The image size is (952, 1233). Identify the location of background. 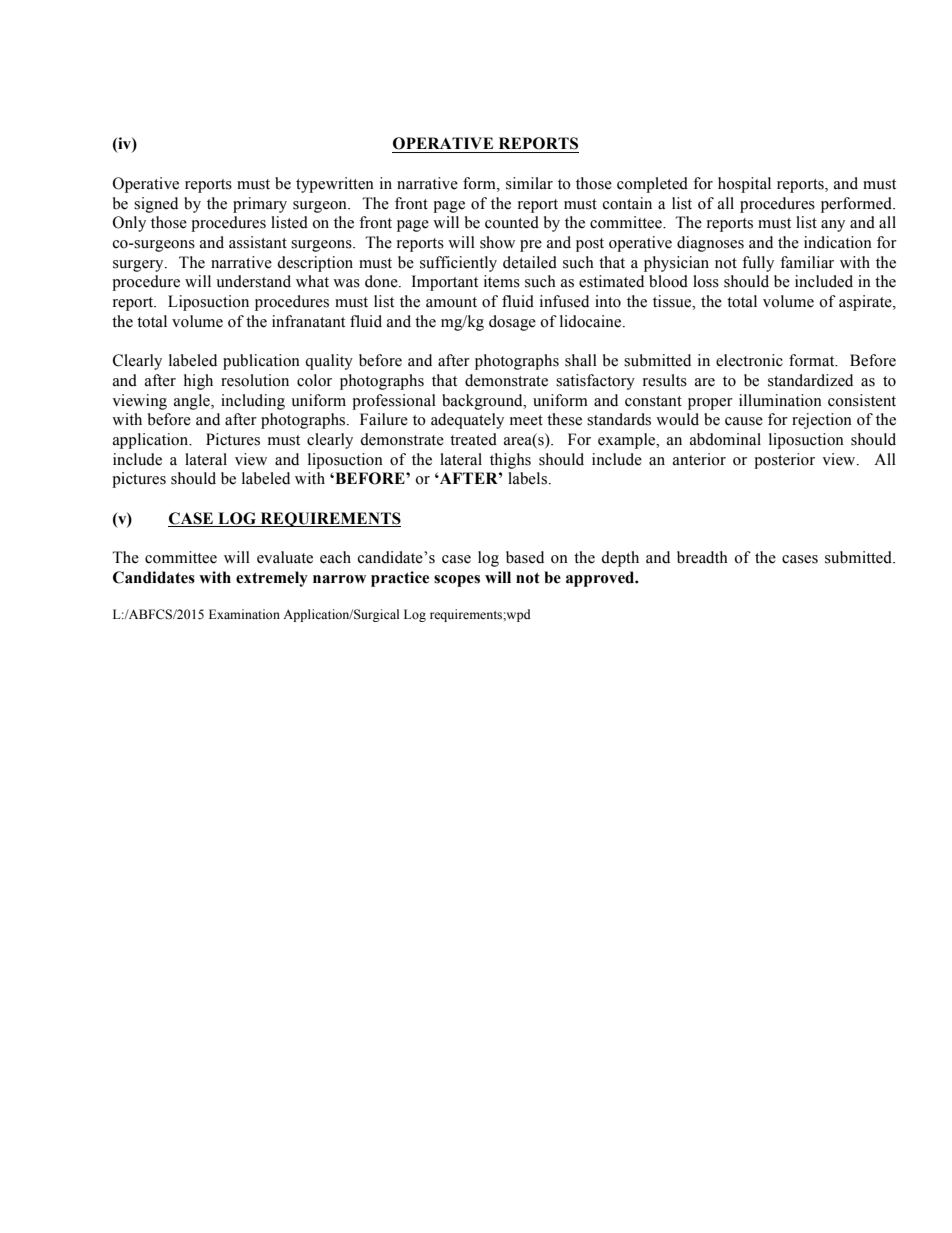
(483, 402).
